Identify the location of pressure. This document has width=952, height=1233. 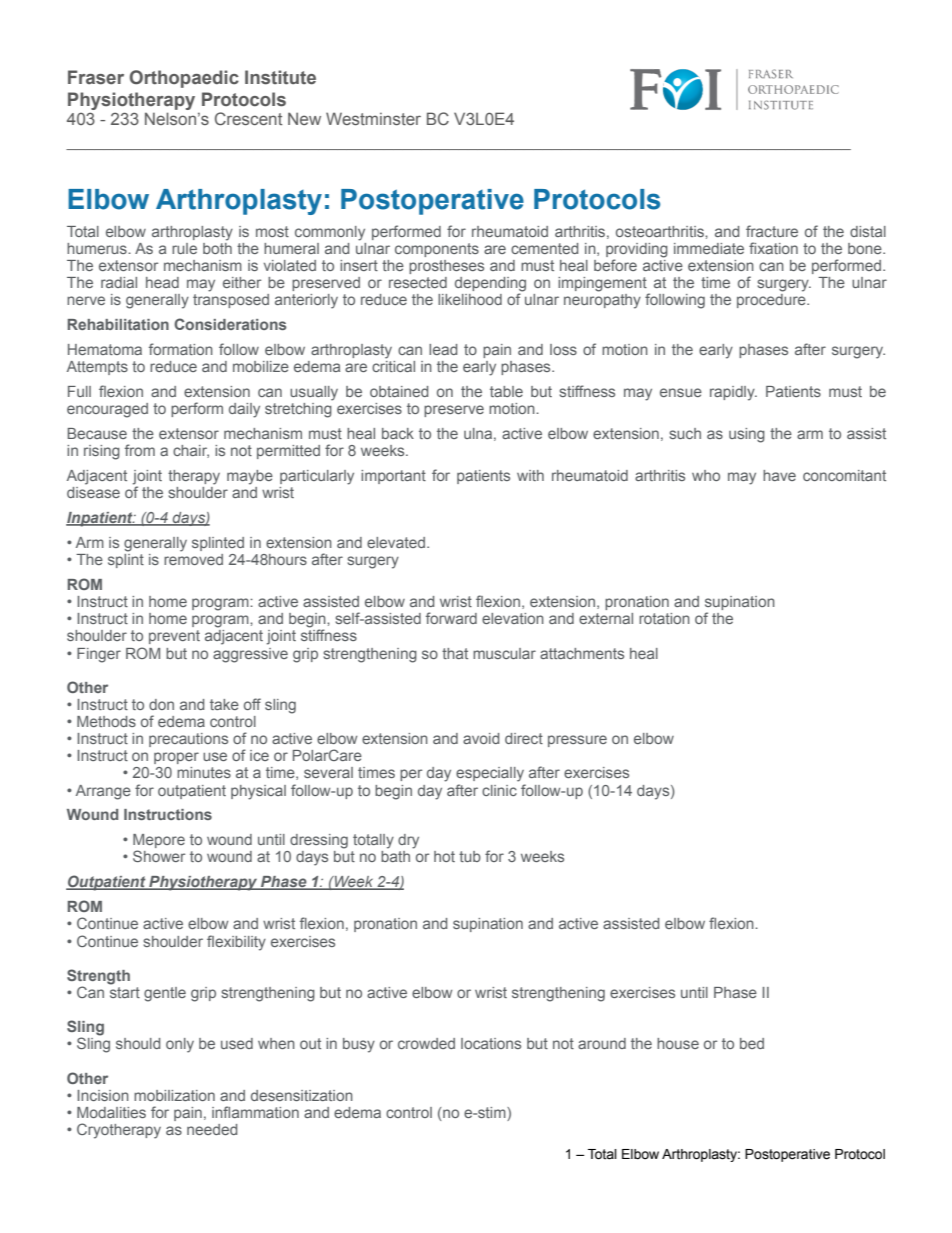
(577, 741).
